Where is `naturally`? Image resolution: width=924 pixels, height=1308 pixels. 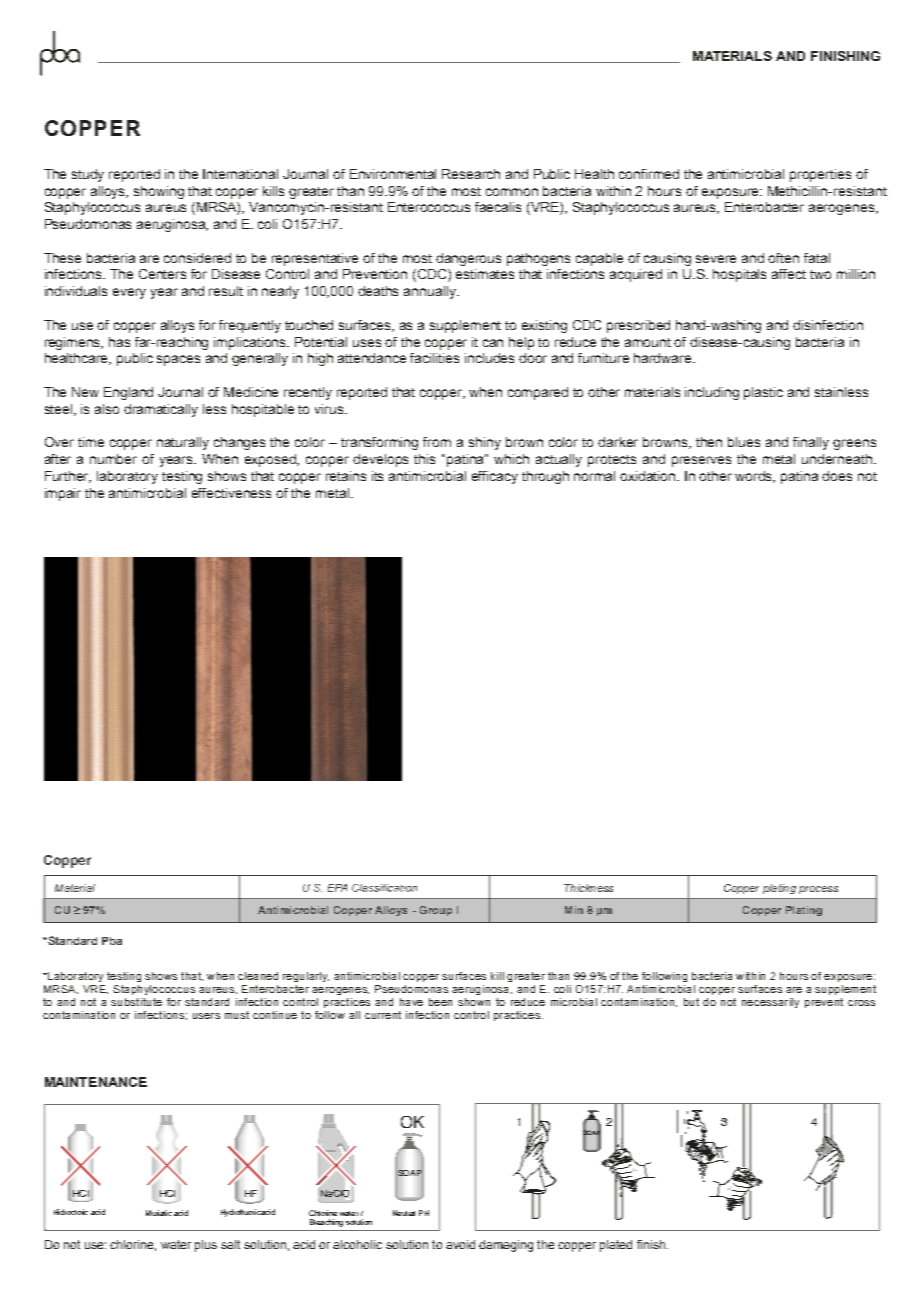
naturally is located at coordinates (183, 443).
